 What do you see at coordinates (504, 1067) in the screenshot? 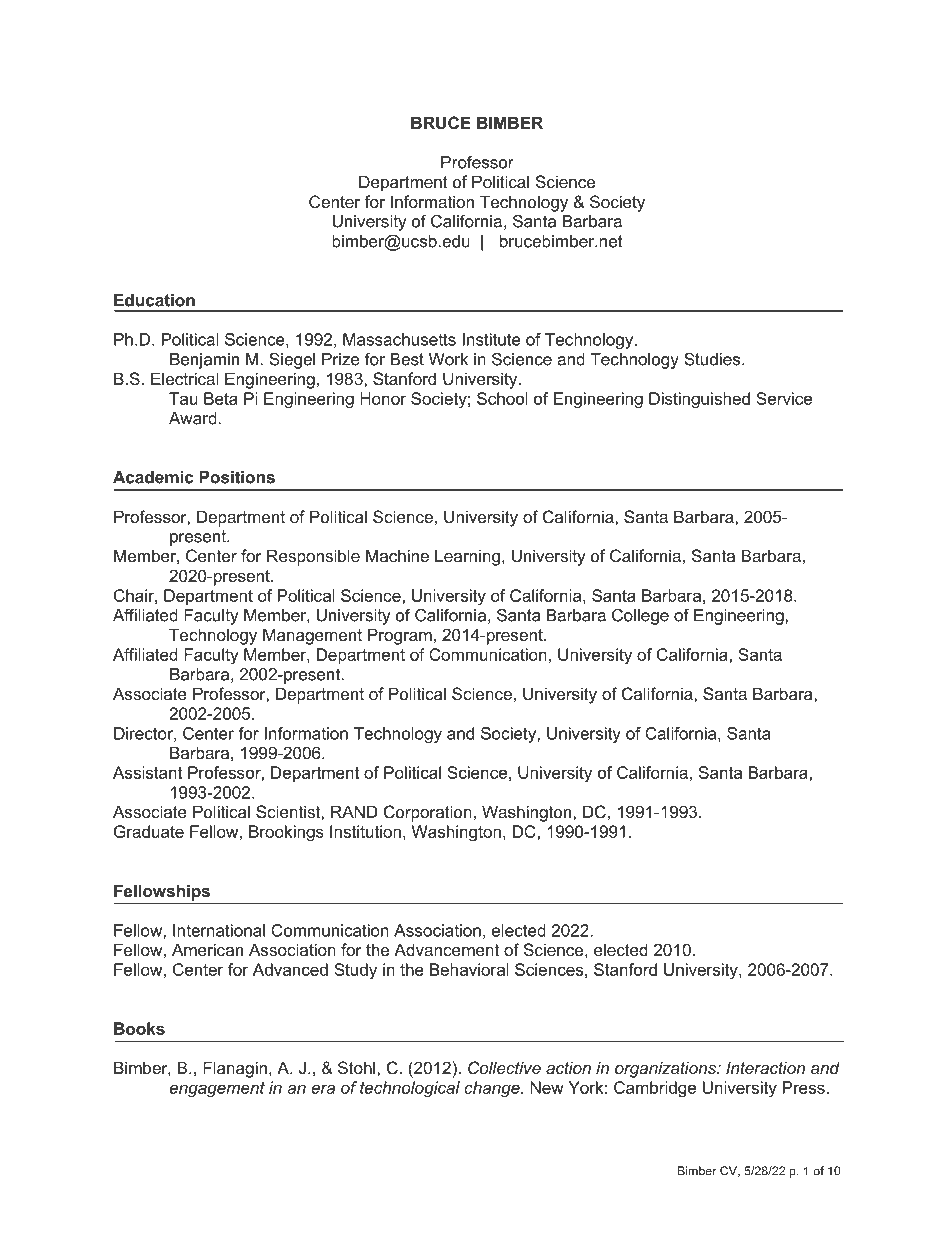
I see `Collective` at bounding box center [504, 1067].
